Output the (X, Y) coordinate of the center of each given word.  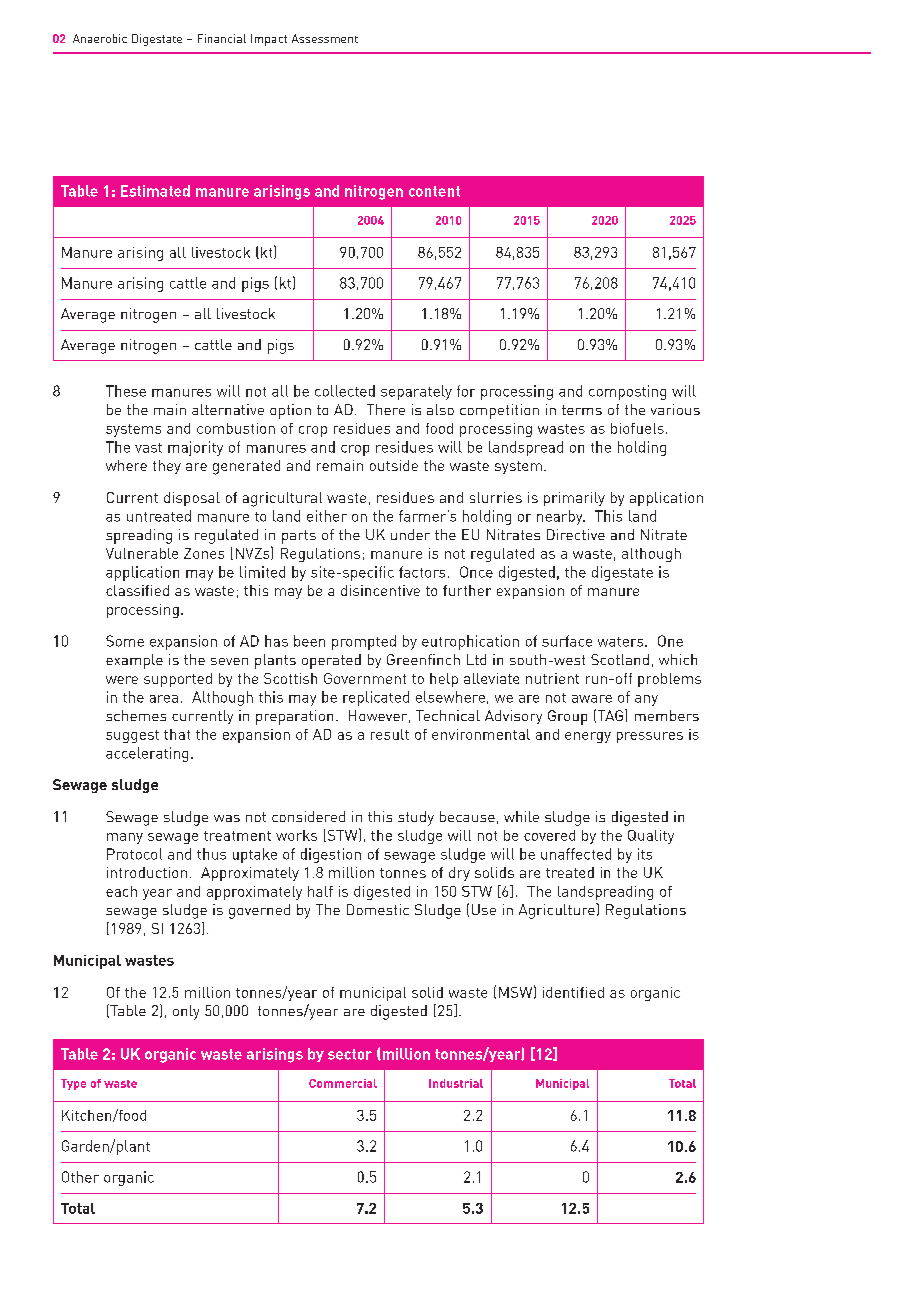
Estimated (155, 191)
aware (592, 699)
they (167, 467)
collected (345, 391)
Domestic (378, 909)
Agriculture (558, 911)
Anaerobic (100, 38)
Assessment (325, 38)
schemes (136, 715)
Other (80, 1177)
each (121, 891)
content (434, 191)
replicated (376, 698)
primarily (574, 499)
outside (394, 465)
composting (627, 392)
